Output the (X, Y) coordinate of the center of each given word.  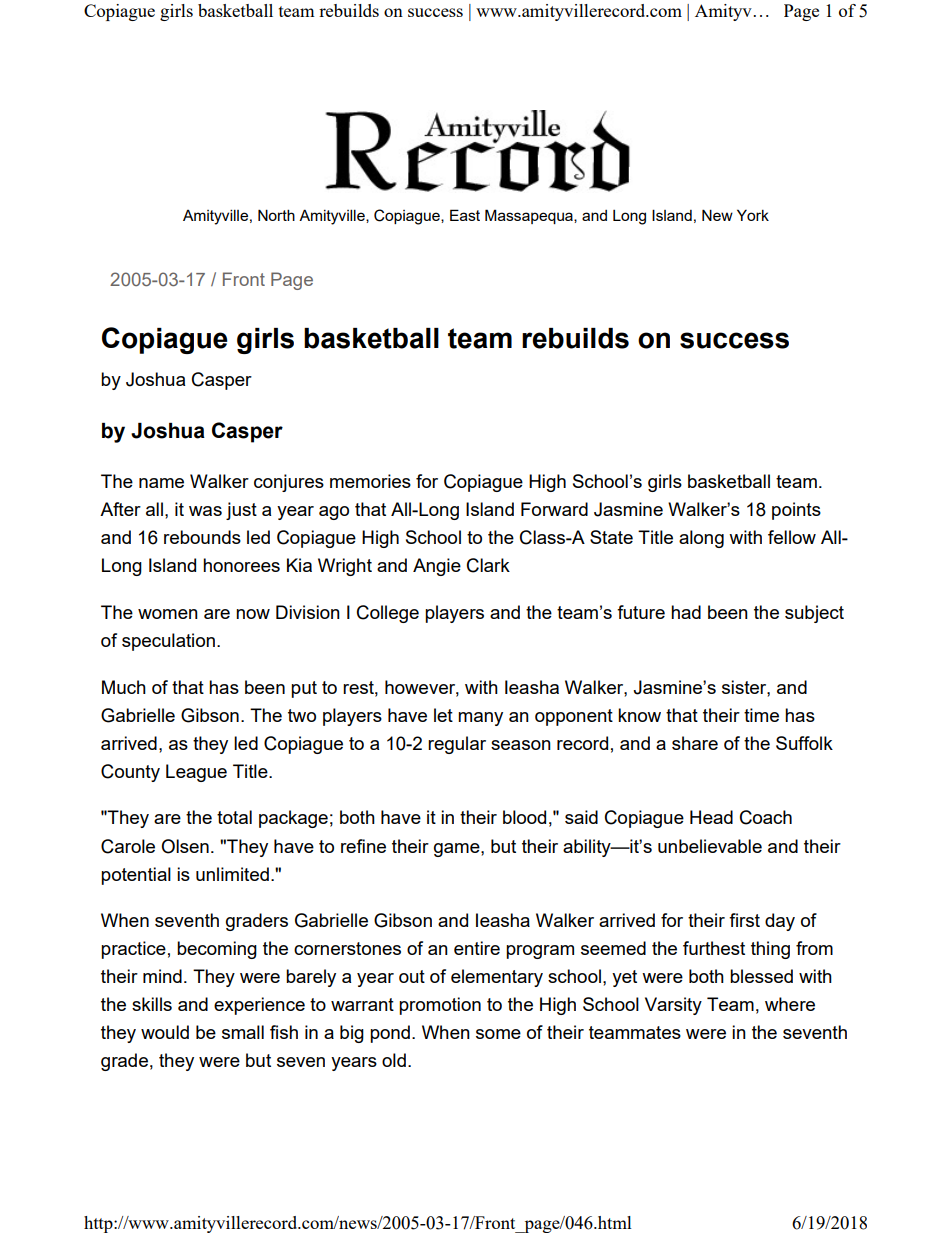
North (276, 215)
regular (457, 745)
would (165, 1032)
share (695, 743)
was (205, 511)
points (796, 511)
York (753, 215)
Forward (554, 509)
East (465, 215)
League (196, 773)
